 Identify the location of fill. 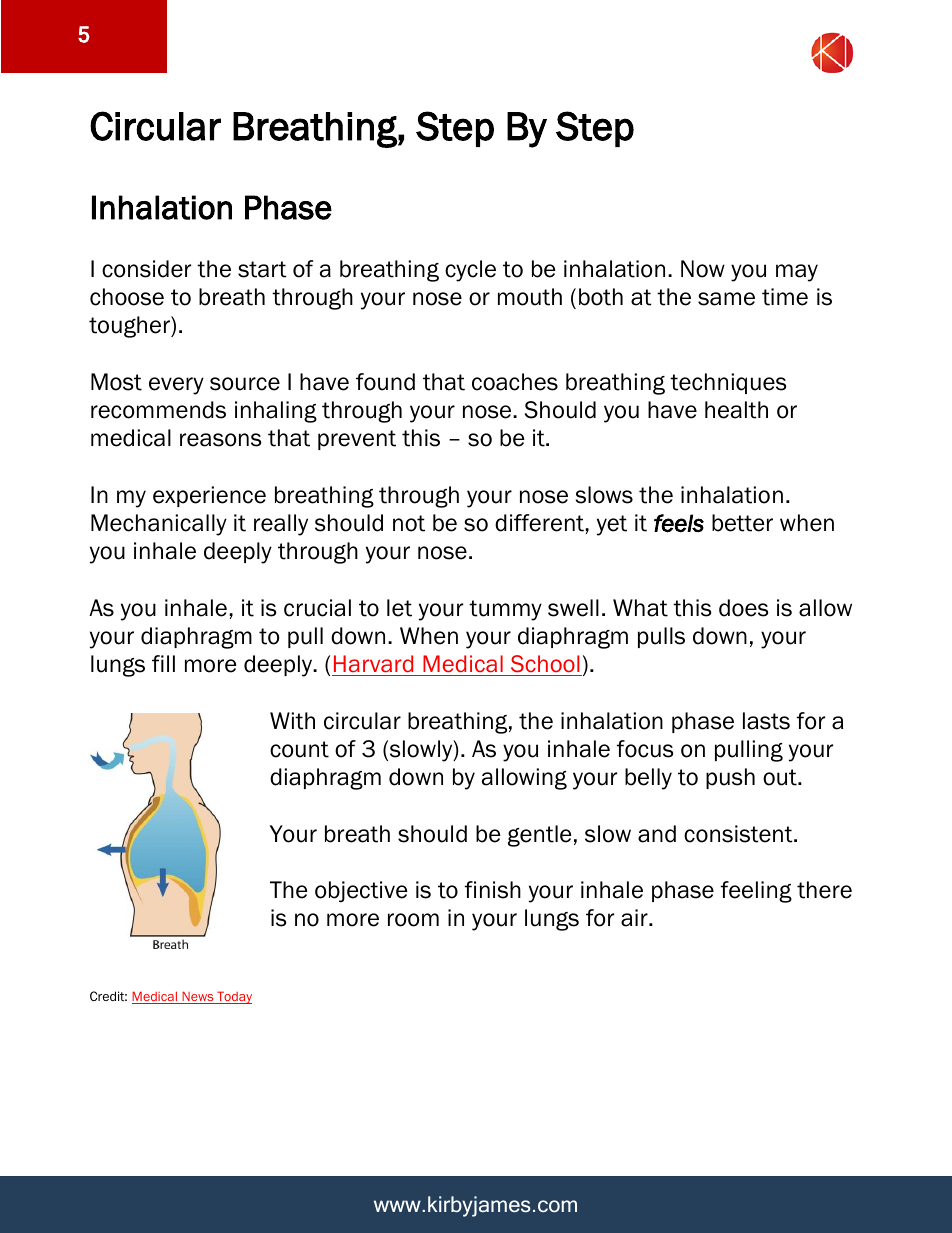
(163, 663).
